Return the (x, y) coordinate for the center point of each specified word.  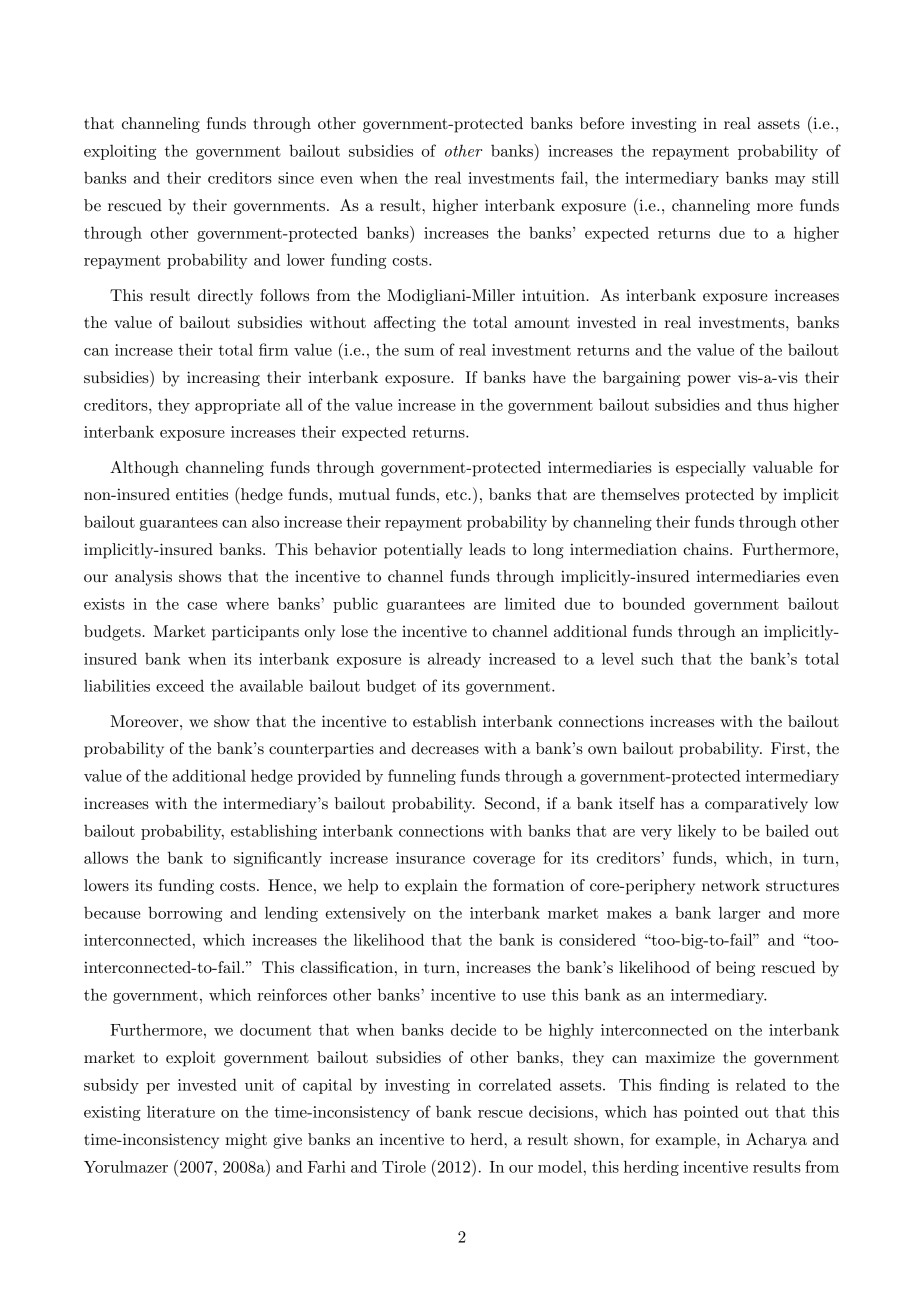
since (296, 178)
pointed (711, 1113)
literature (181, 1111)
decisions (562, 1111)
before (602, 123)
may (790, 181)
